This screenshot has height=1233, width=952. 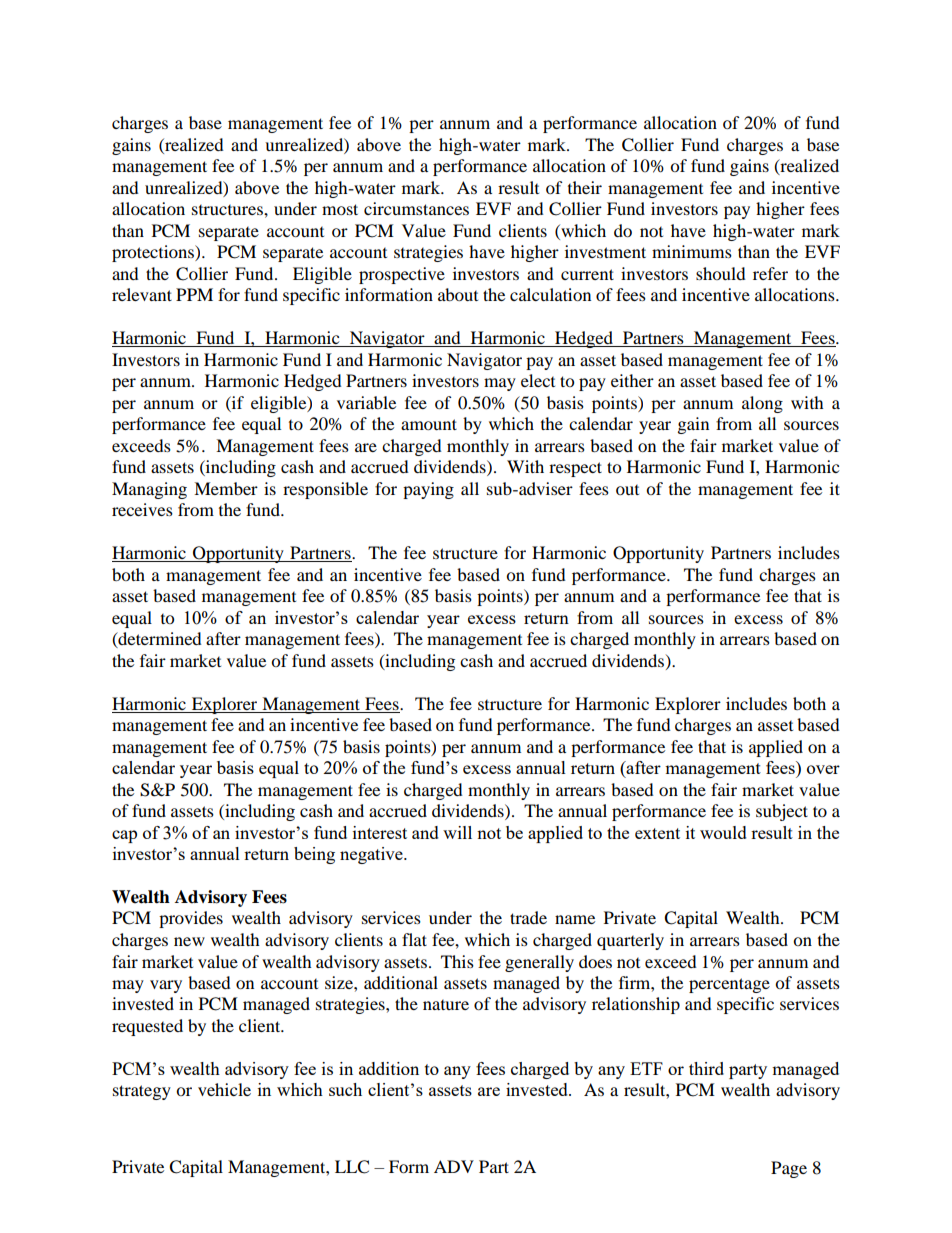 I want to click on paying, so click(x=428, y=490).
